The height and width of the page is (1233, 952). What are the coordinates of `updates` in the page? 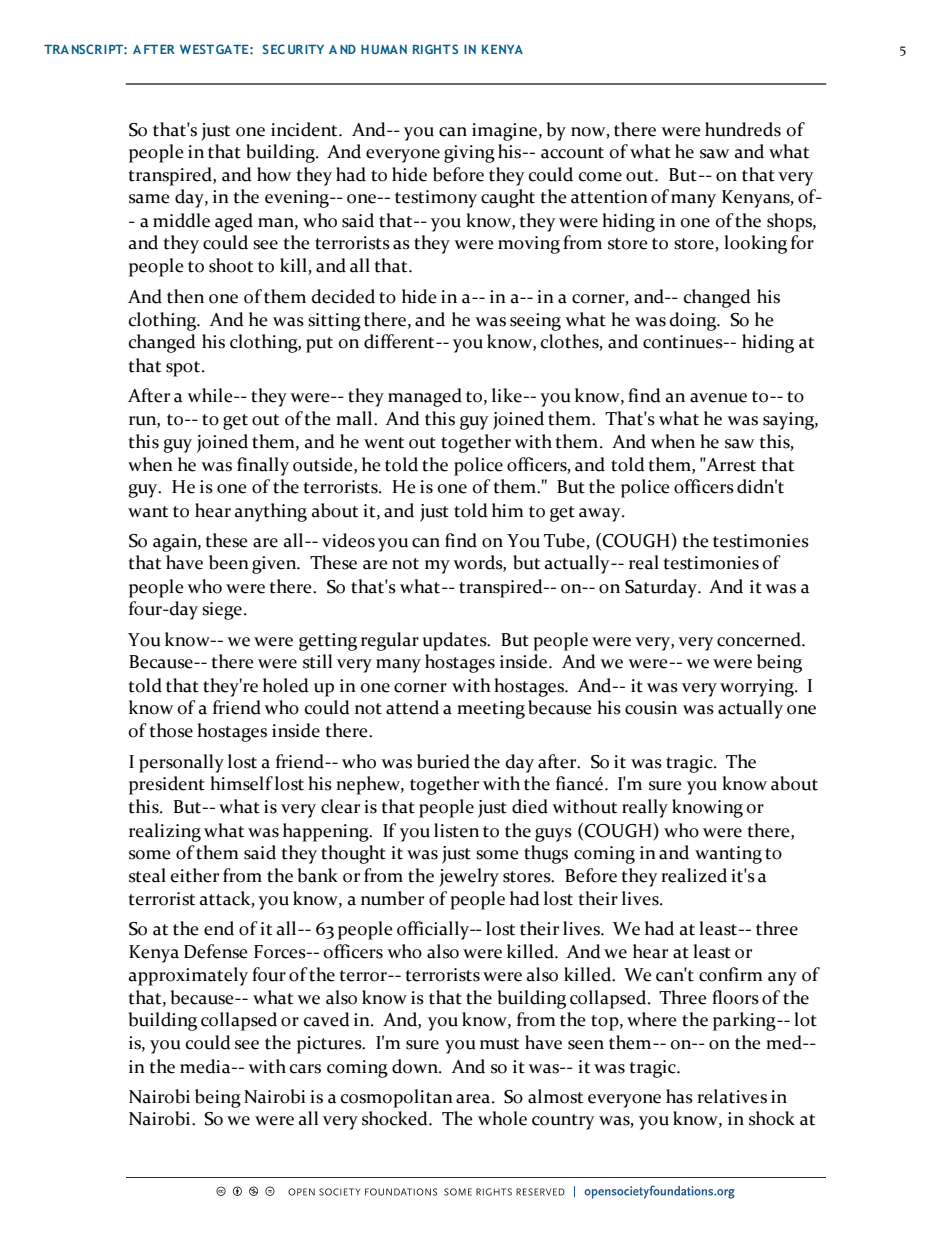 It's located at (456, 641).
